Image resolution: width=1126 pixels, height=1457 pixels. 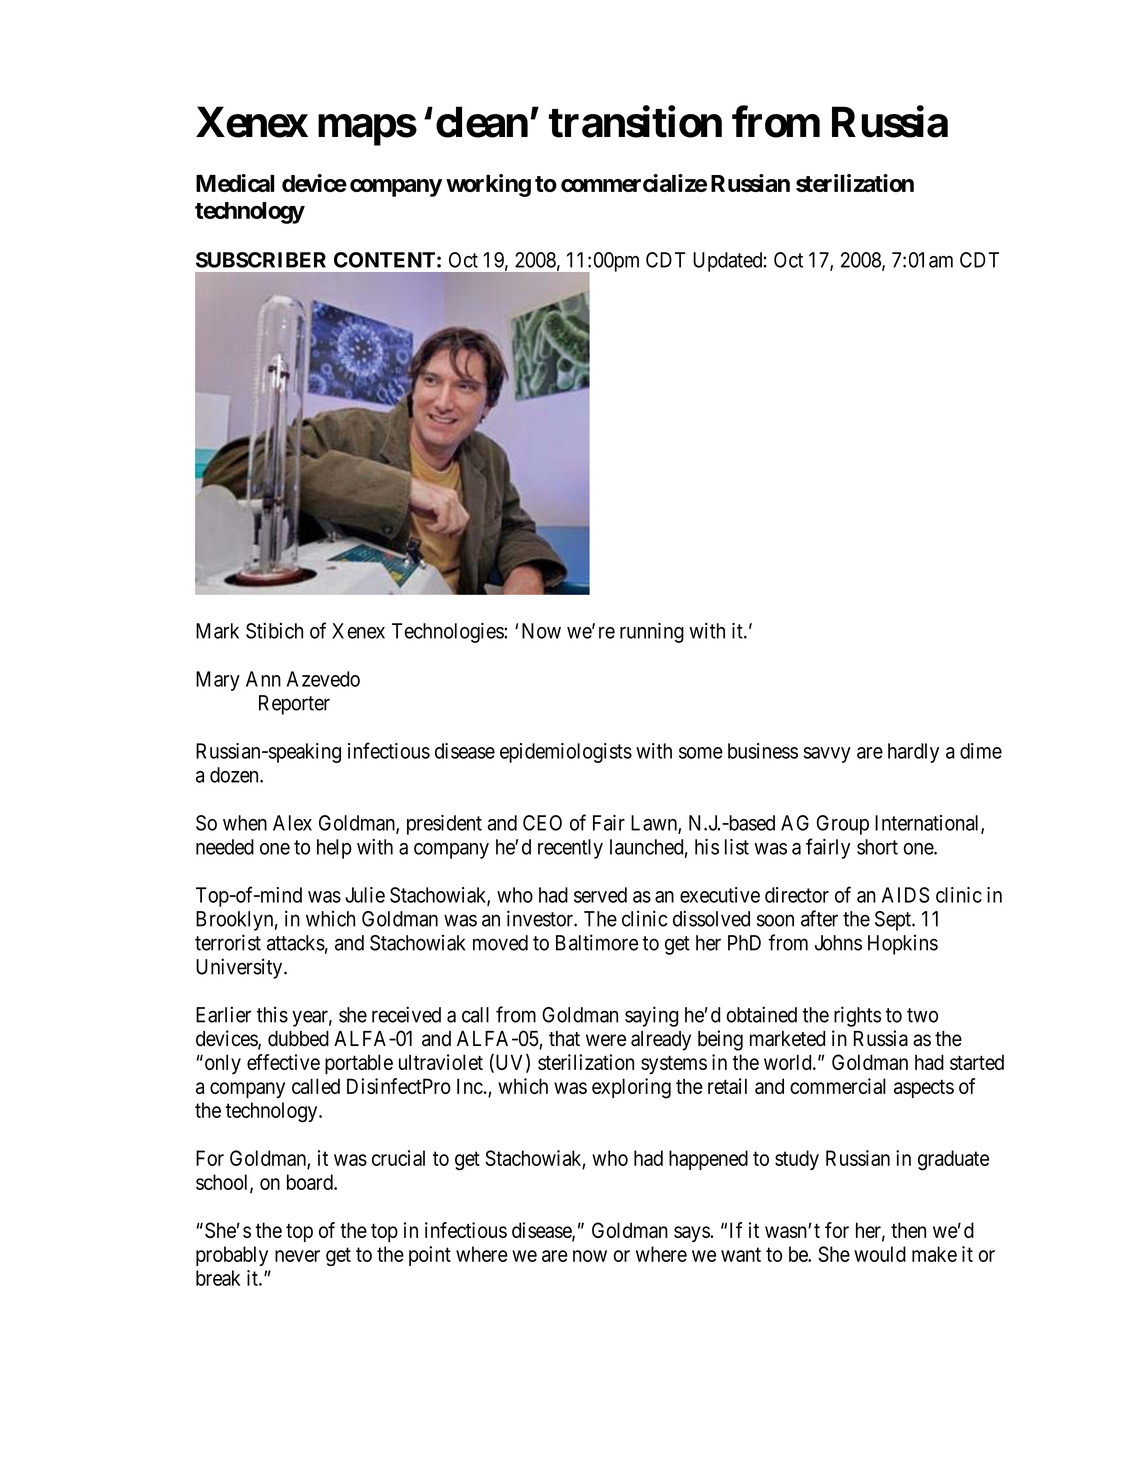 I want to click on SUBSCRIBER, so click(x=261, y=260).
